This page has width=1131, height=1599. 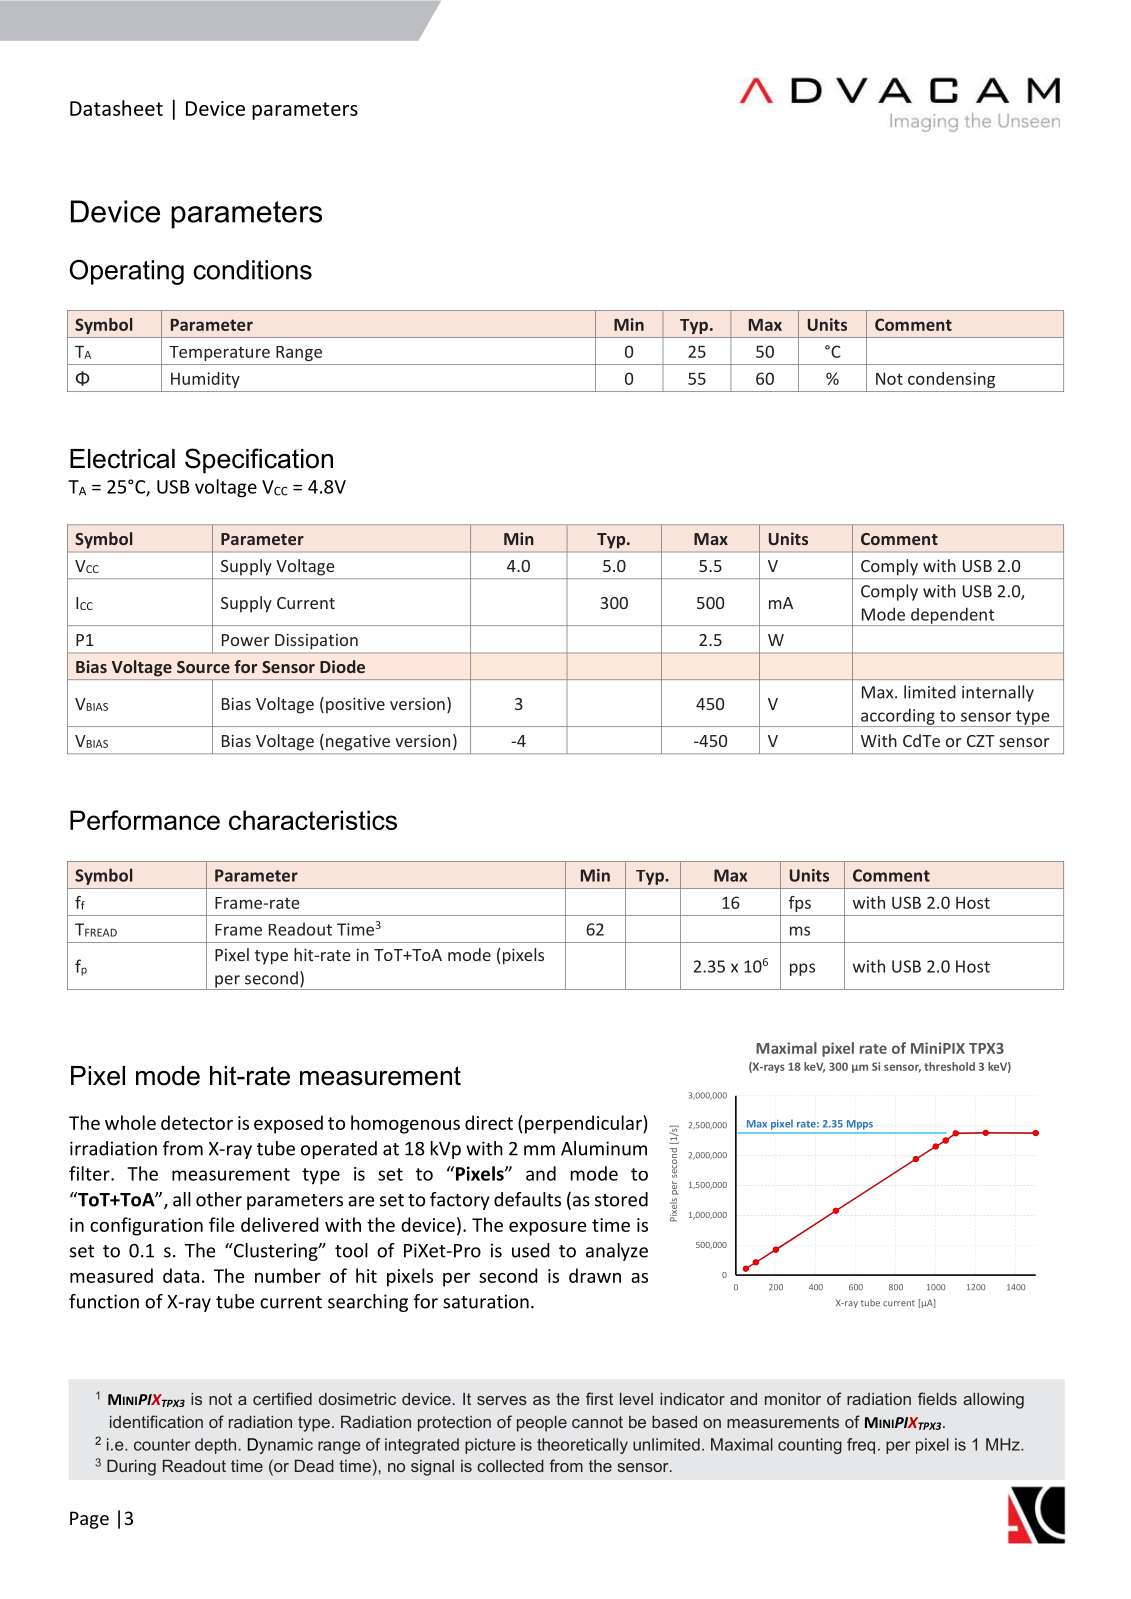 I want to click on defaults, so click(x=527, y=1199).
